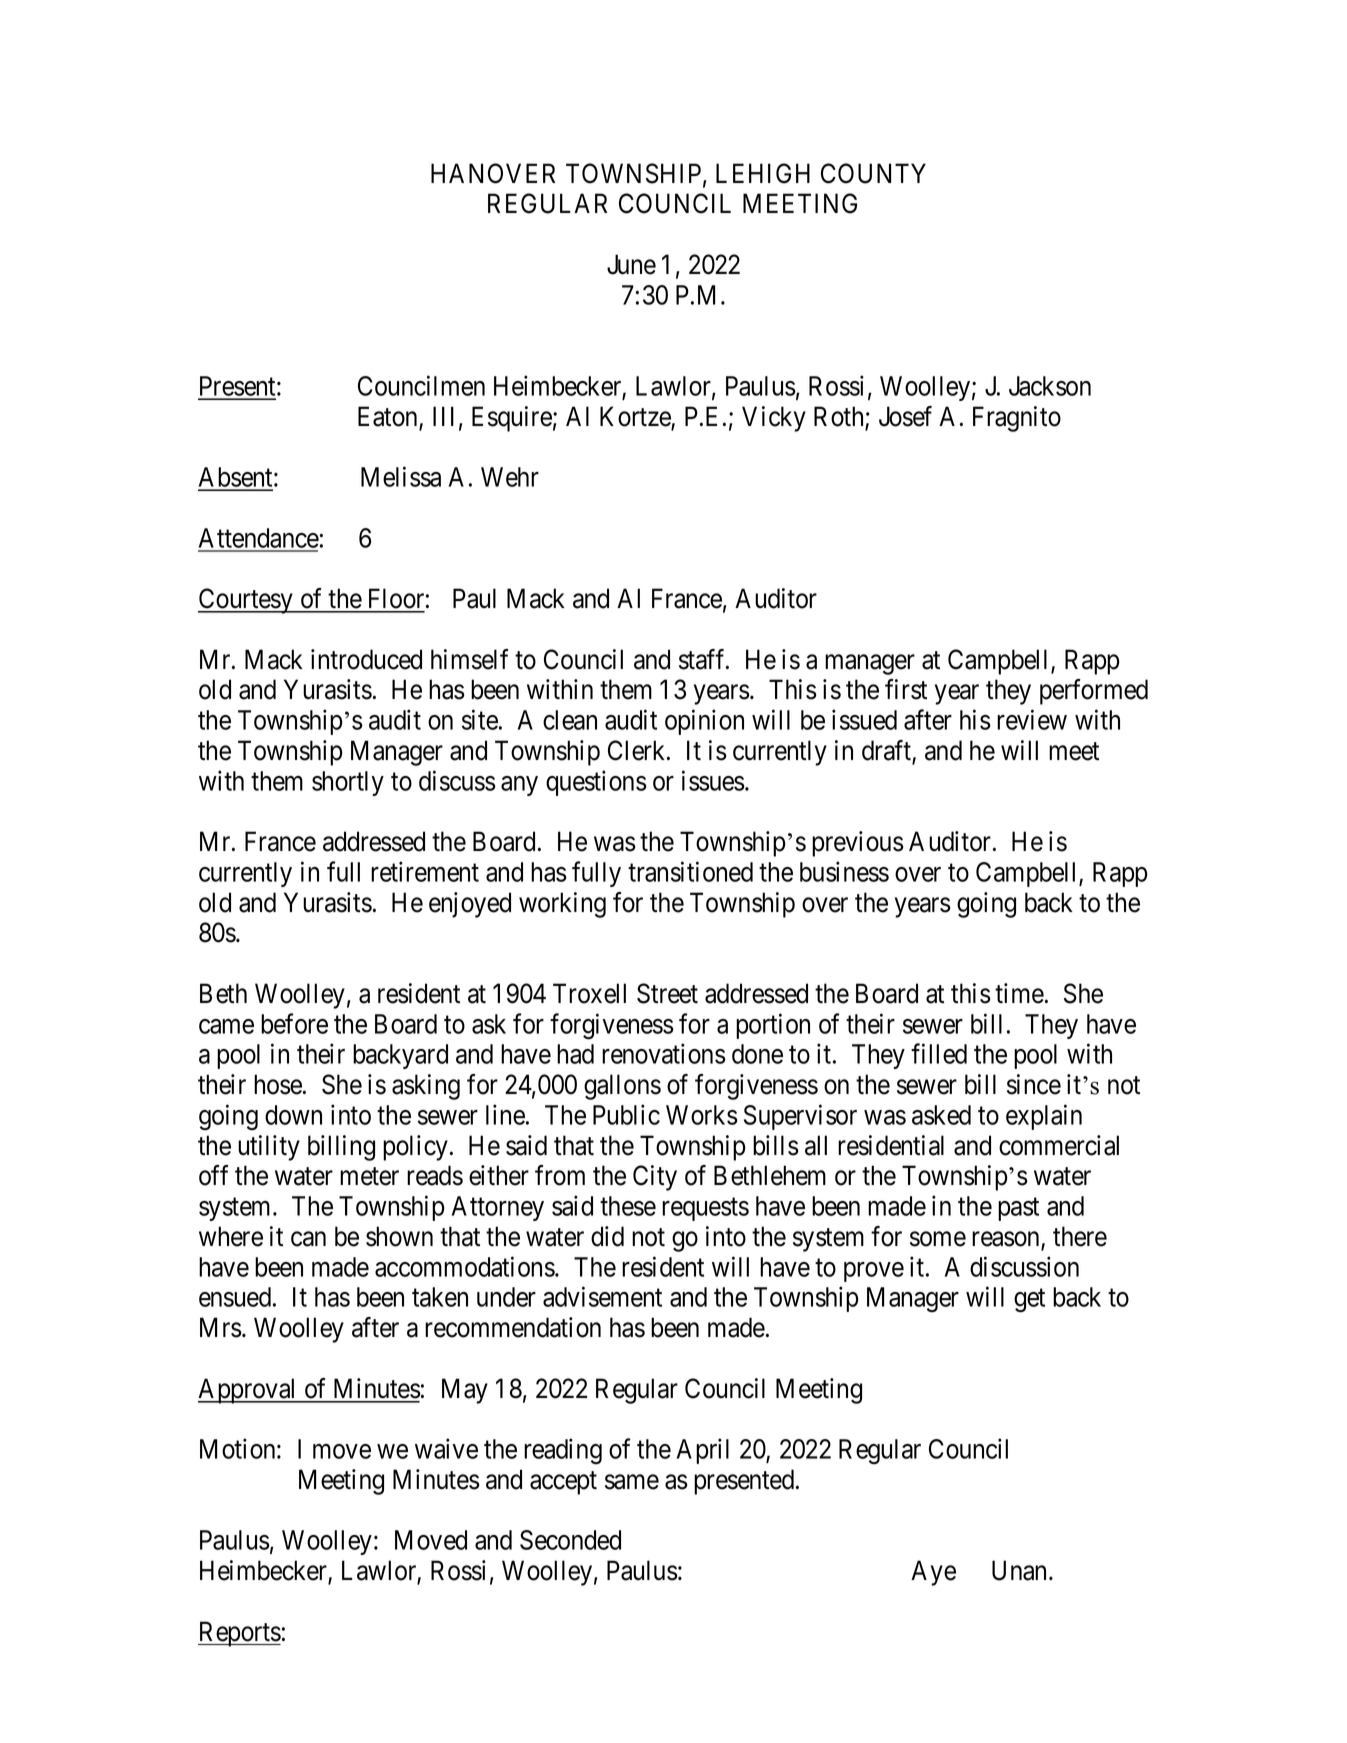 This document has height=1743, width=1347. Describe the element at coordinates (389, 417) in the document. I see `Eaton` at that location.
